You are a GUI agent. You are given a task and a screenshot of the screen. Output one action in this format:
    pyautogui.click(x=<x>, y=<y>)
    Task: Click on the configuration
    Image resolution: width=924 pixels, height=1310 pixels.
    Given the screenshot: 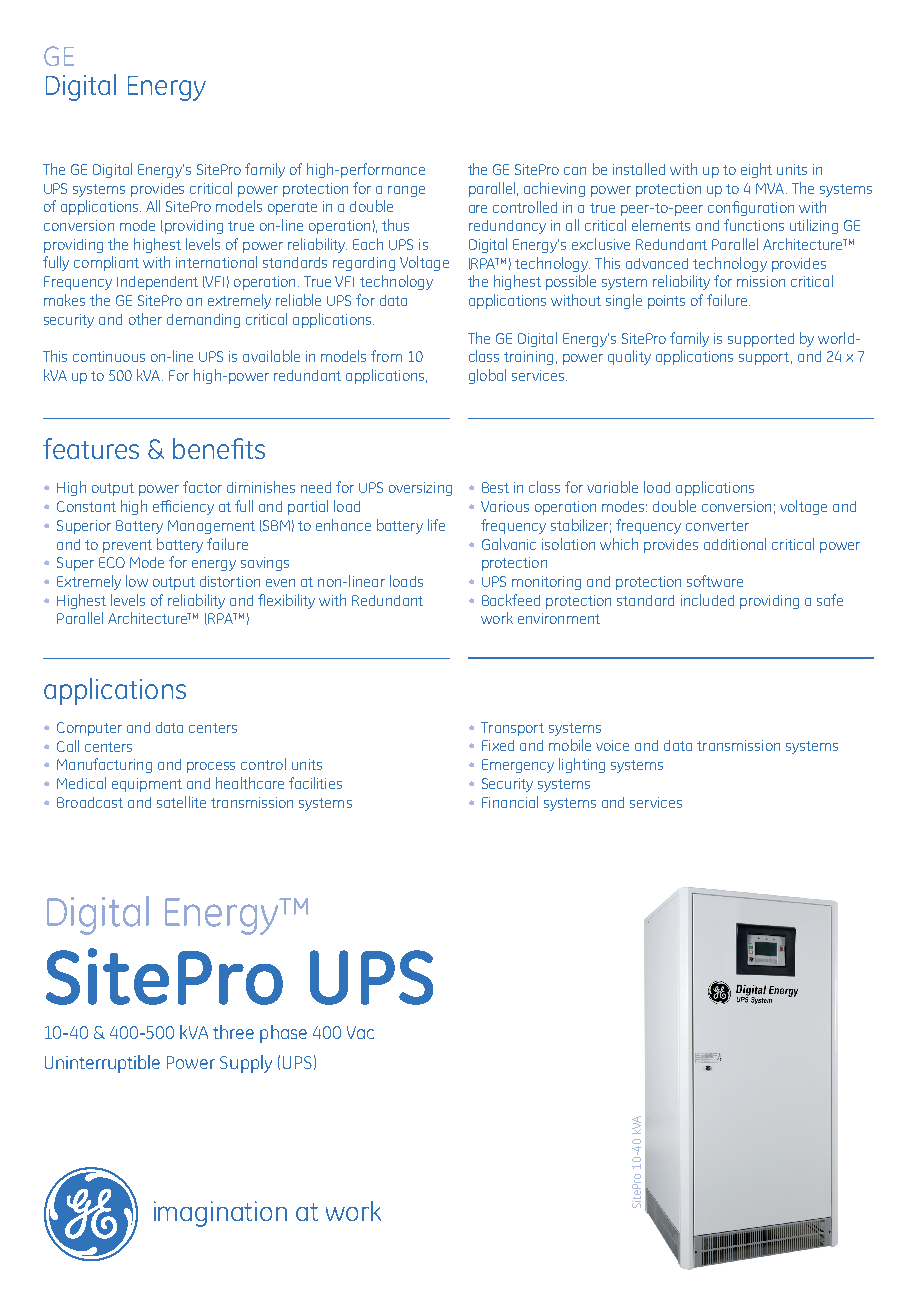 What is the action you would take?
    pyautogui.click(x=751, y=208)
